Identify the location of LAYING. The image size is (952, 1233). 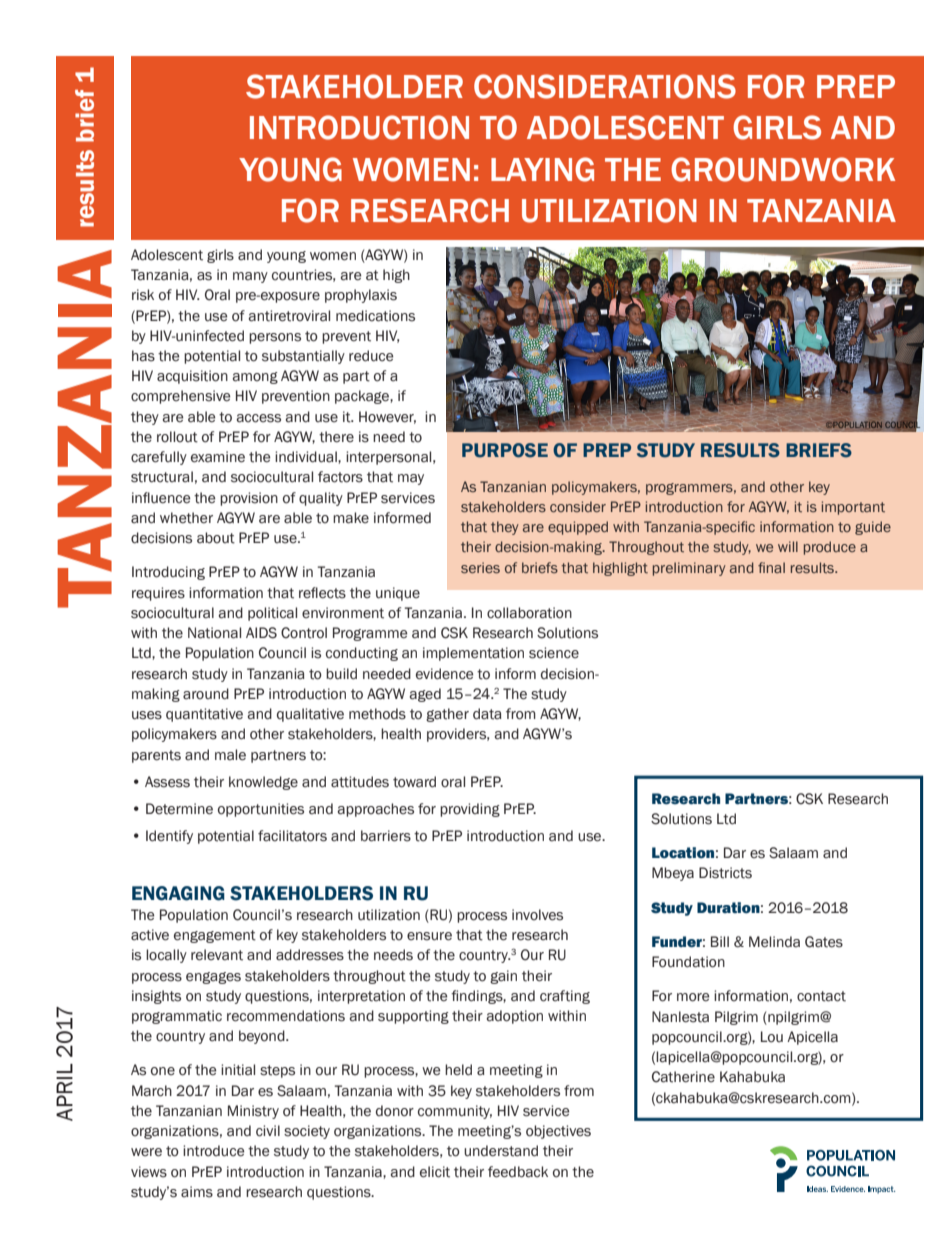
(542, 169).
